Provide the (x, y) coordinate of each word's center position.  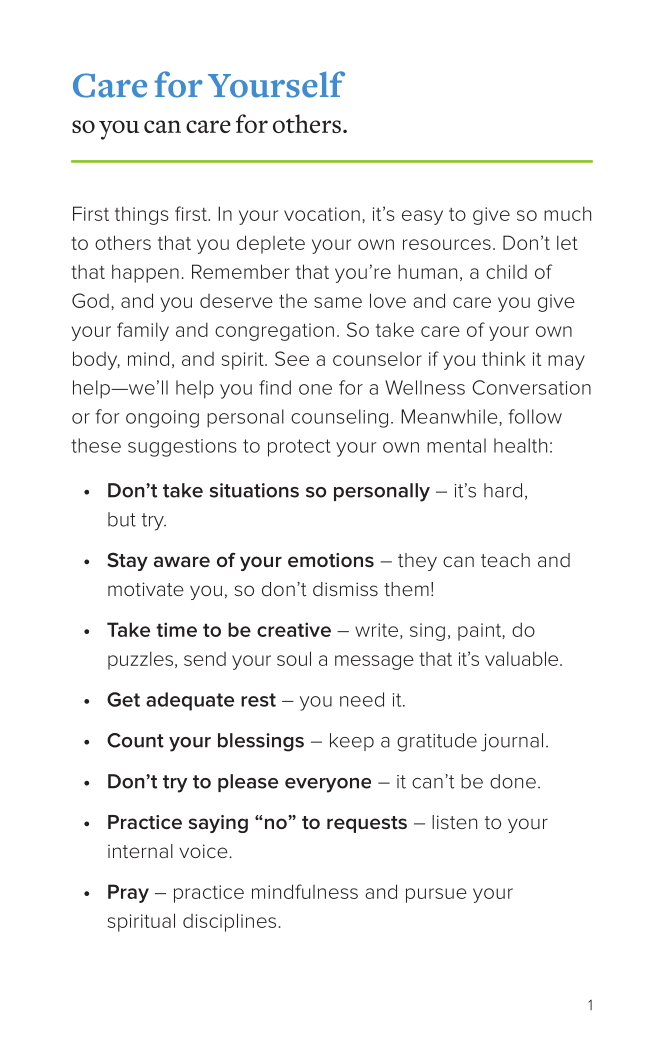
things (141, 215)
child (506, 272)
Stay (127, 562)
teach (505, 560)
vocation (322, 214)
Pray (128, 893)
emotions (331, 560)
